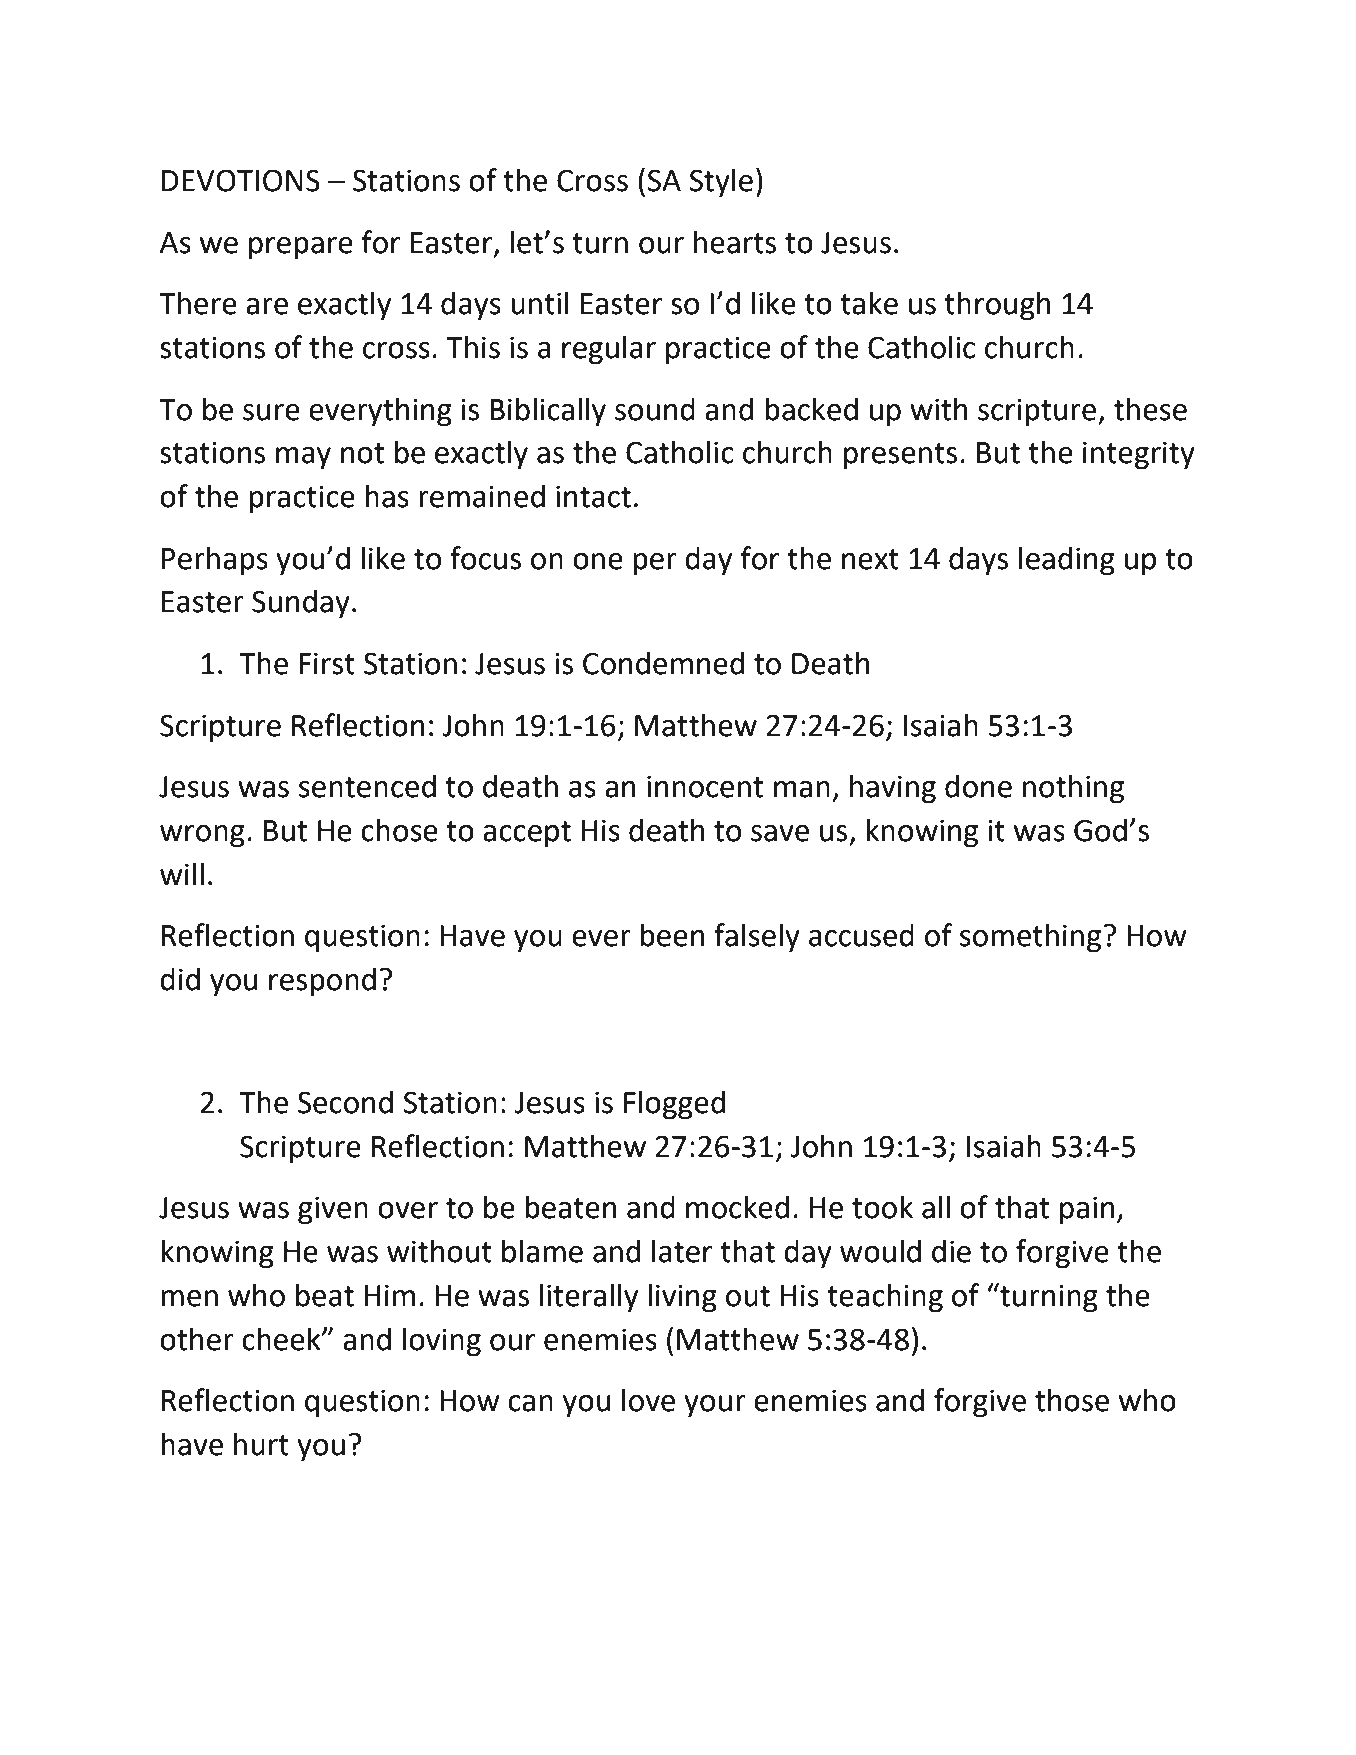  I want to click on through, so click(997, 306).
